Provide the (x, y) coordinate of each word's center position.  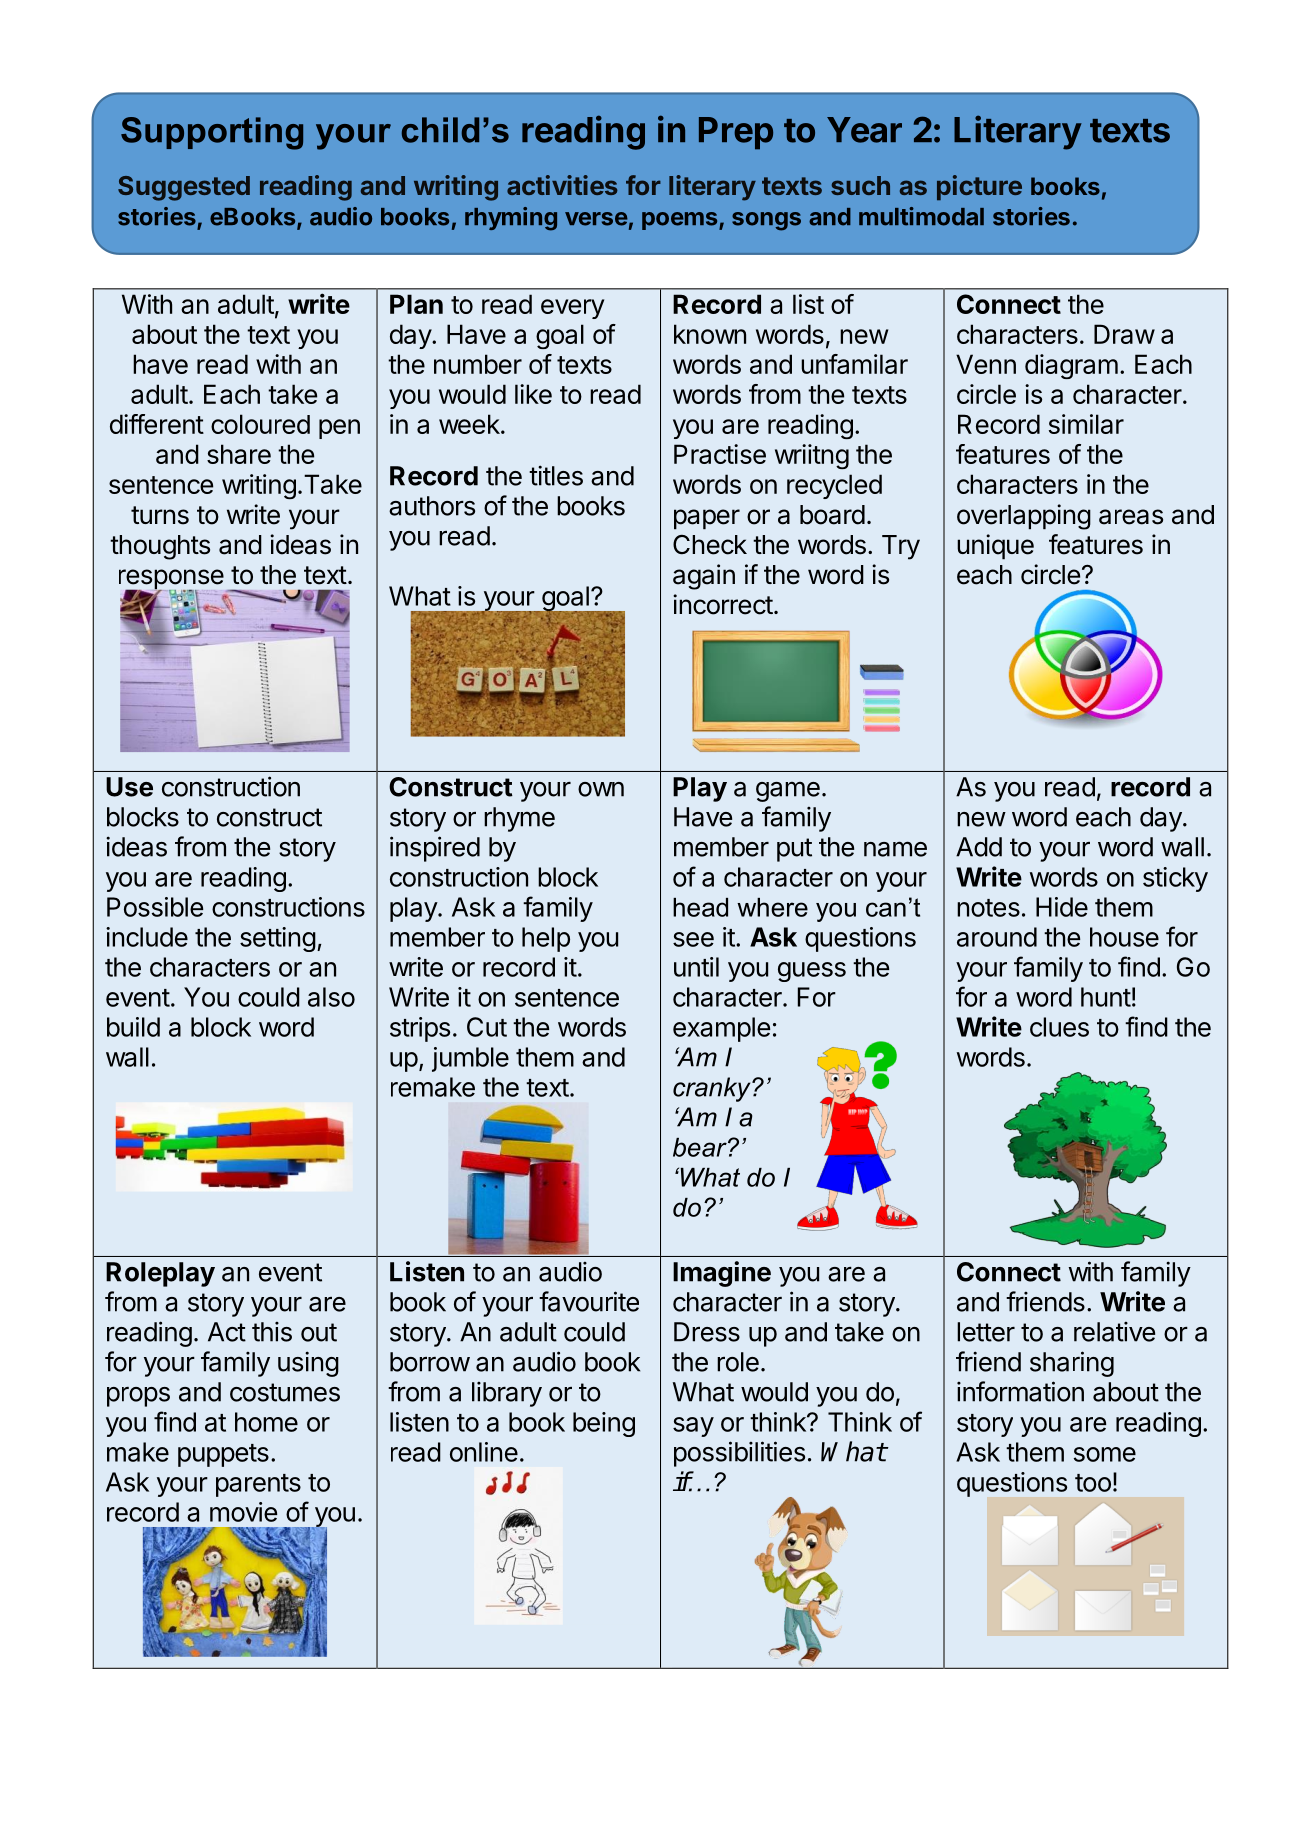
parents (258, 1485)
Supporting (212, 133)
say (693, 1427)
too (1093, 1483)
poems (681, 221)
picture (979, 187)
